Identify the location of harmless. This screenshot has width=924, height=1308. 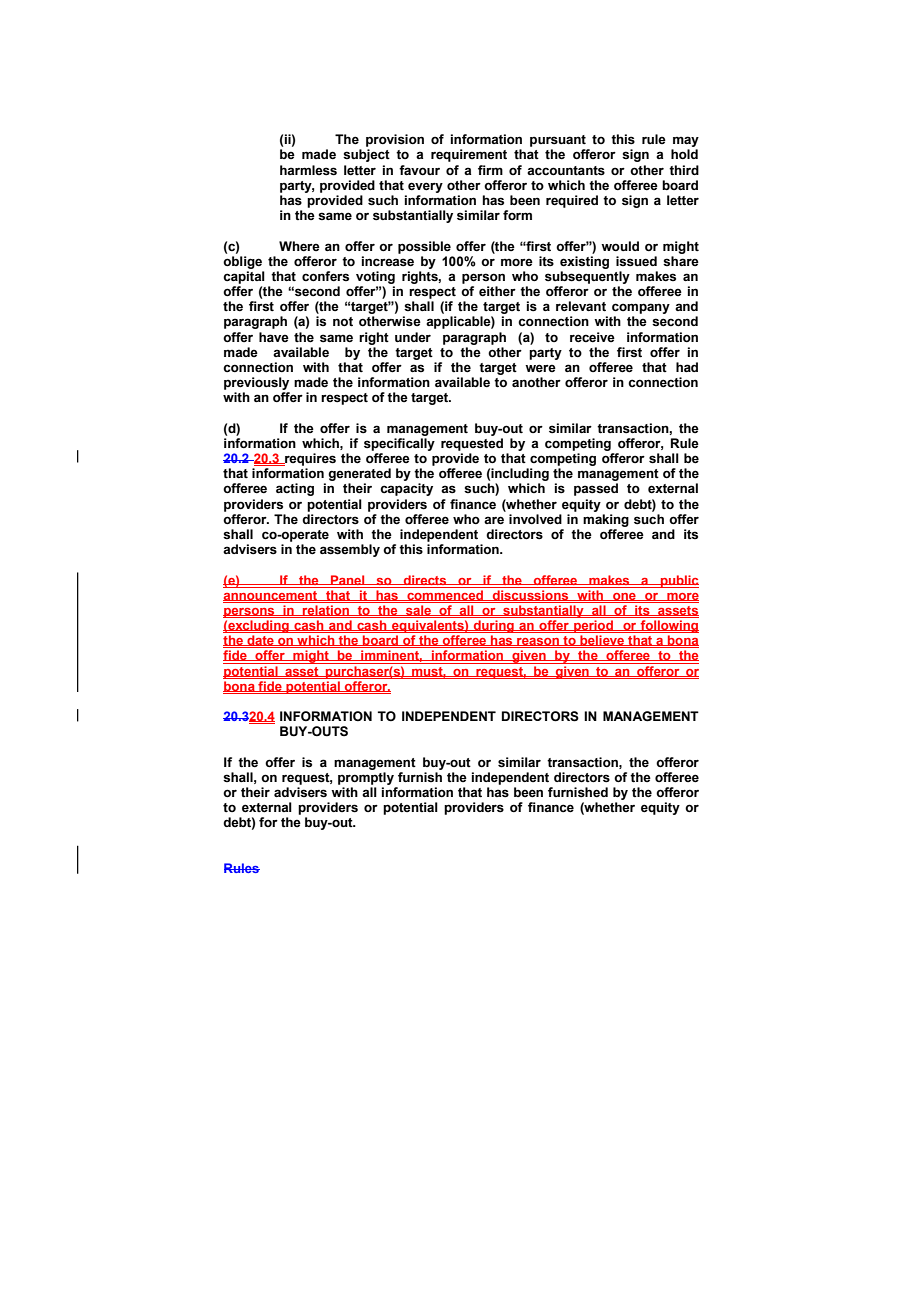
(308, 170).
